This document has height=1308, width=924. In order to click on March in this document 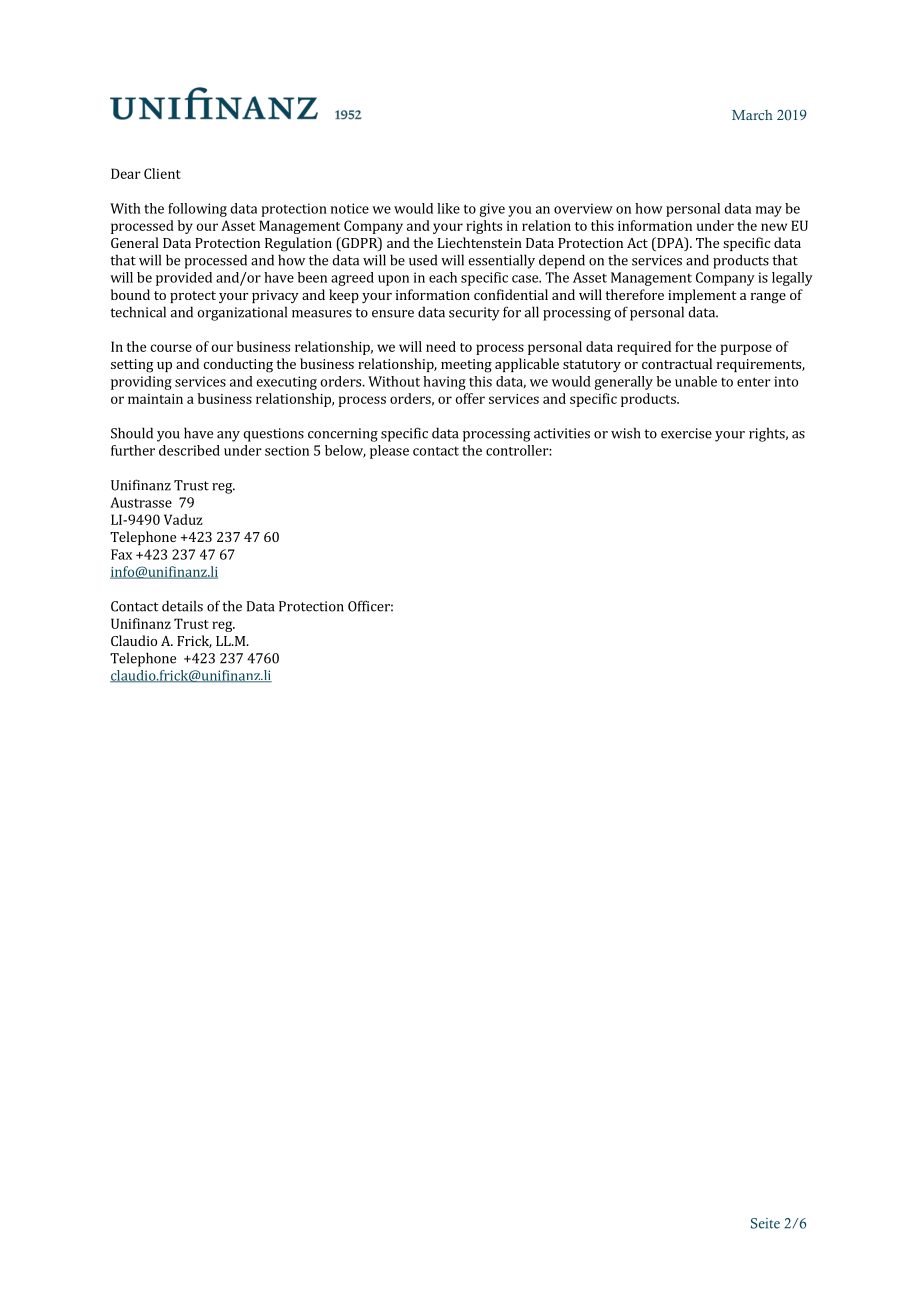, I will do `click(752, 115)`.
